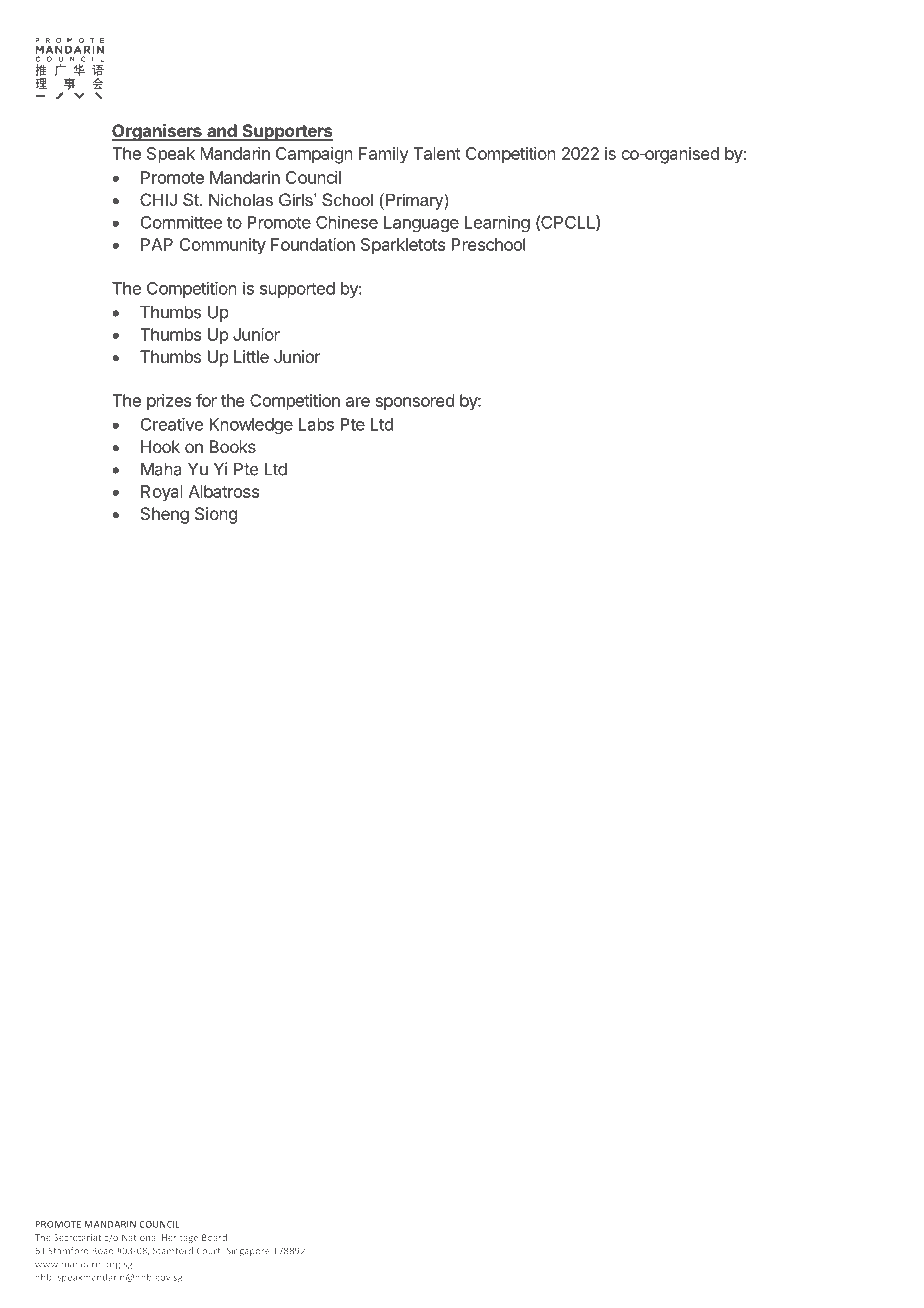  What do you see at coordinates (157, 132) in the screenshot?
I see `Organisers` at bounding box center [157, 132].
